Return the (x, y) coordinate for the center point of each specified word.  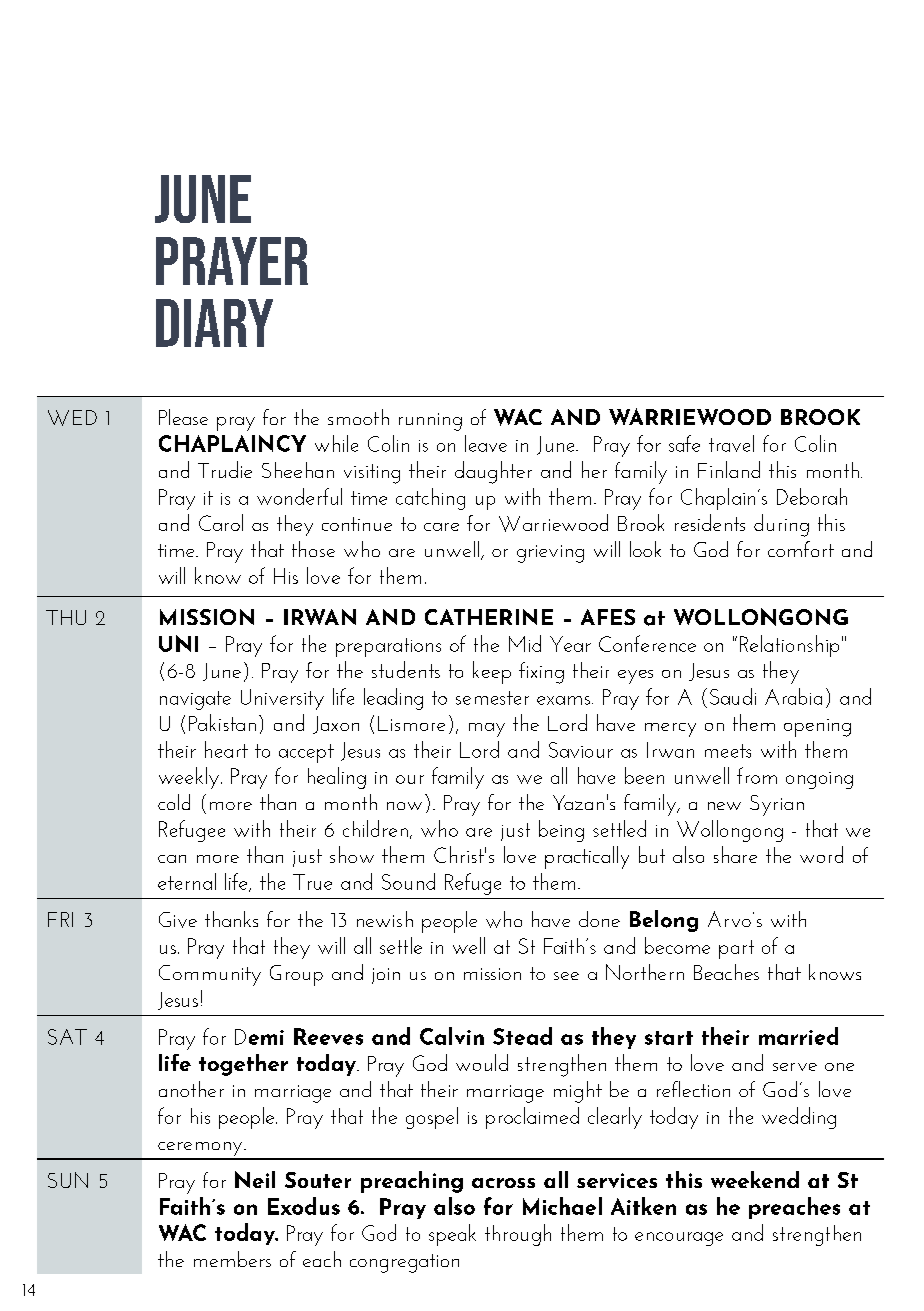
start (669, 1038)
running (430, 422)
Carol (221, 522)
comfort (801, 549)
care (441, 527)
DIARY (214, 323)
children (375, 828)
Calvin (452, 1036)
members (232, 1259)
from (757, 775)
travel (731, 443)
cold (174, 802)
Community (210, 975)
